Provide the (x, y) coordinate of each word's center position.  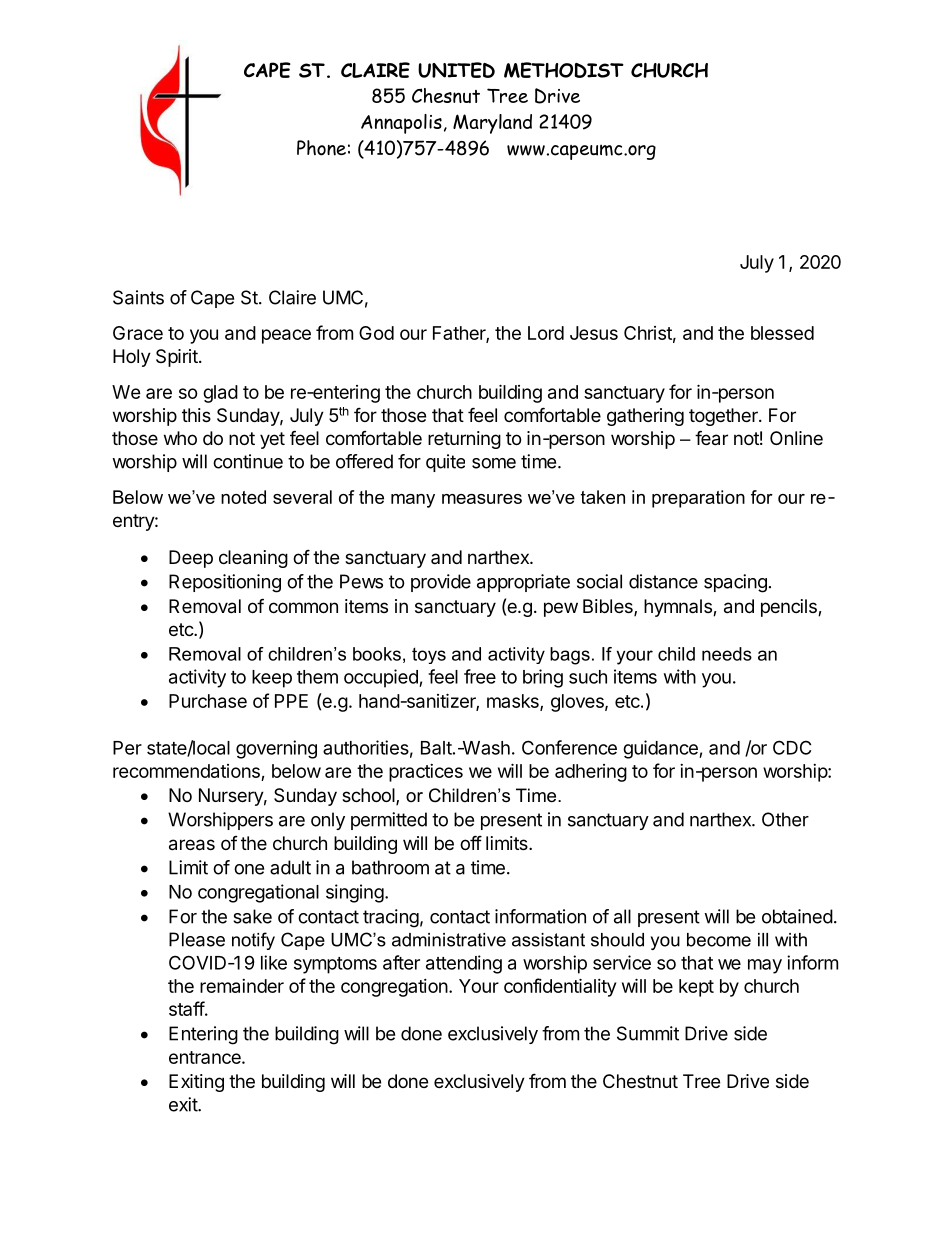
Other (785, 819)
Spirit (178, 358)
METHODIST (564, 70)
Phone (321, 148)
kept (696, 988)
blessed (782, 333)
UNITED (456, 70)
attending (464, 964)
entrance (206, 1057)
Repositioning (225, 583)
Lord (546, 333)
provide (441, 583)
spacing (735, 583)
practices (426, 773)
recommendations (186, 771)
